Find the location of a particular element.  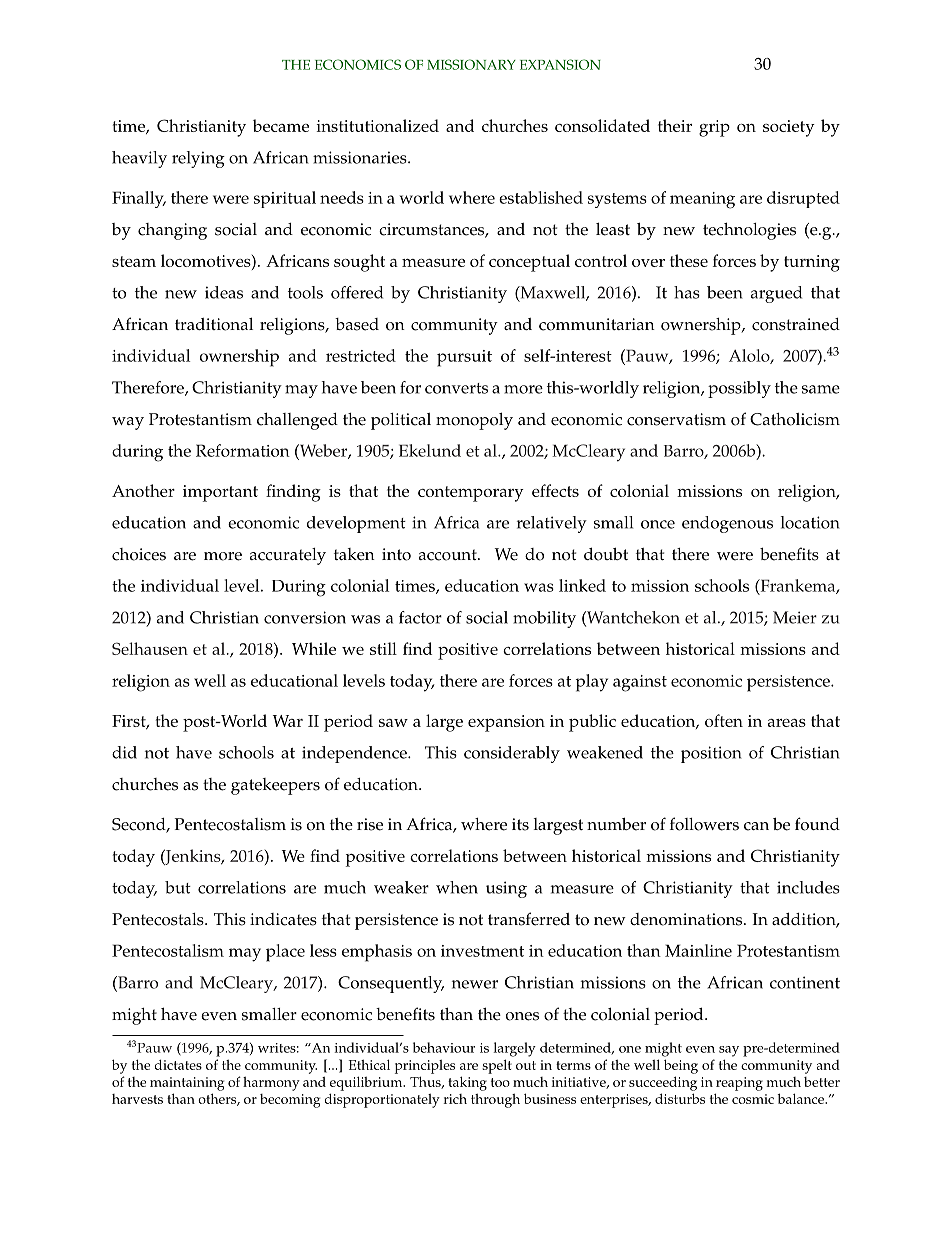

factor is located at coordinates (420, 617).
